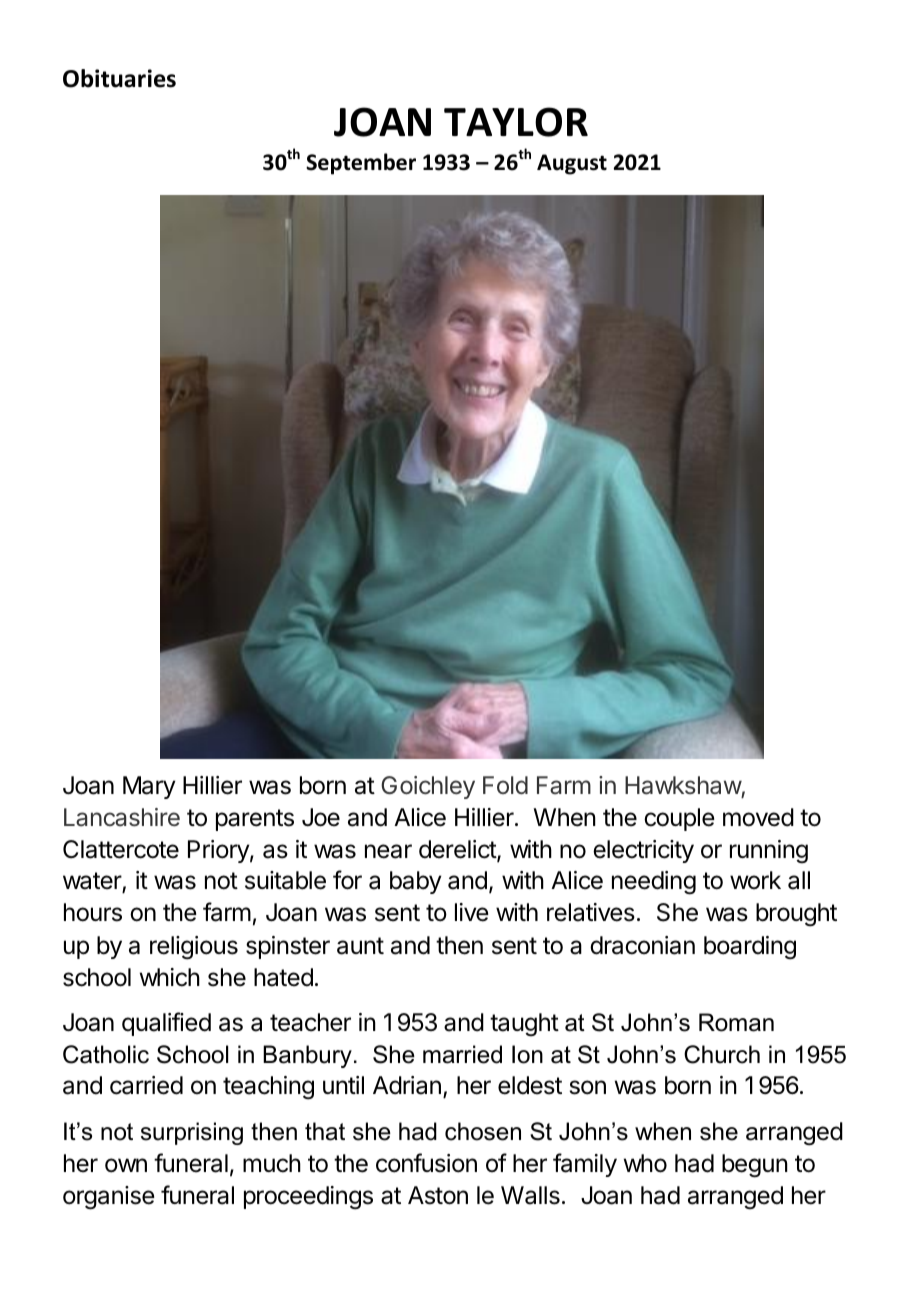  I want to click on TAYLOR, so click(516, 122).
